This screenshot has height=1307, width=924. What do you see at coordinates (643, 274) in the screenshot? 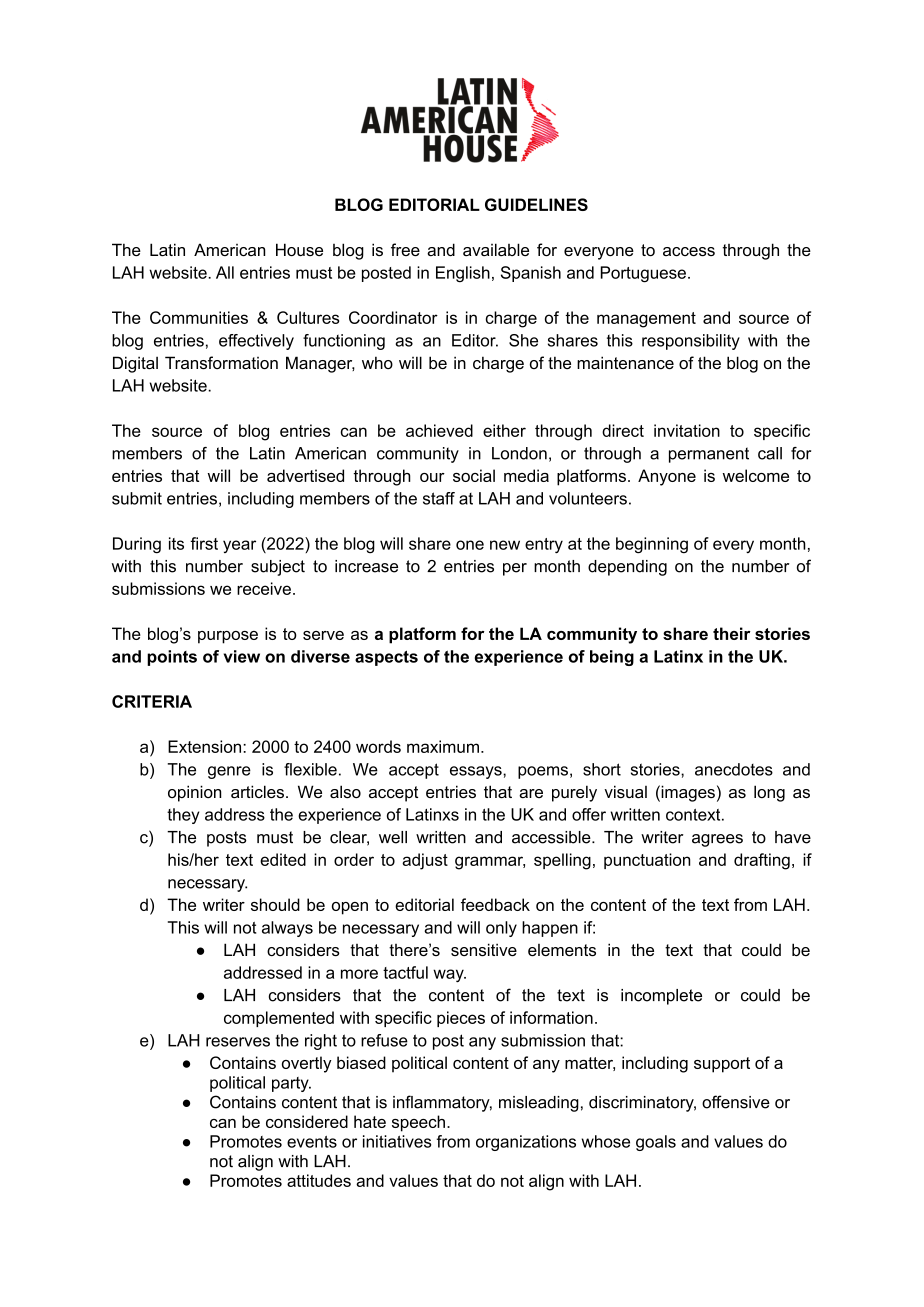
I see `Portuguese` at bounding box center [643, 274].
